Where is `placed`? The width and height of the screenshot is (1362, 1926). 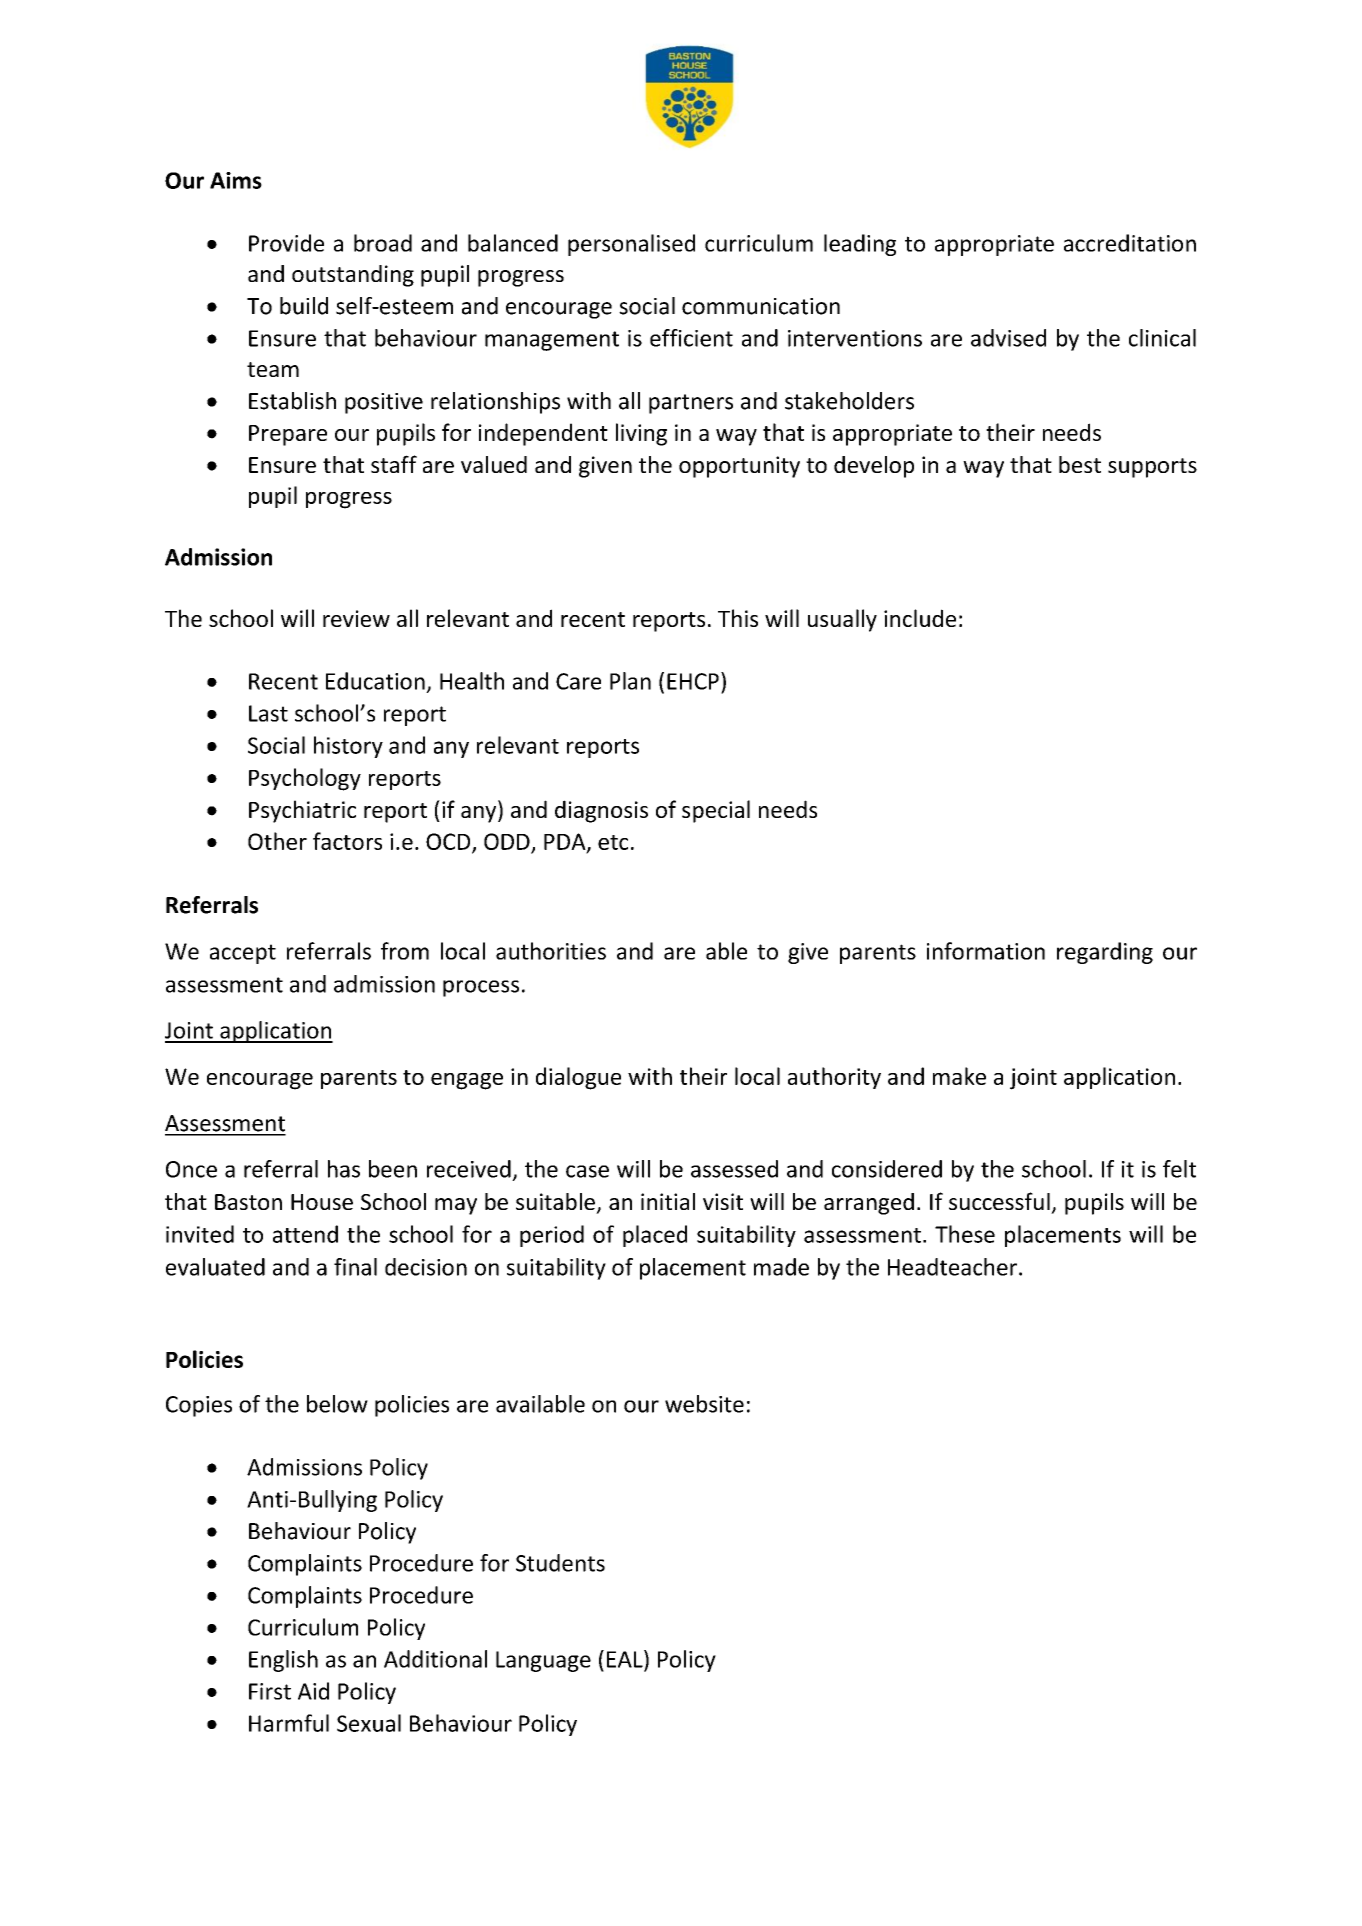
placed is located at coordinates (655, 1236).
